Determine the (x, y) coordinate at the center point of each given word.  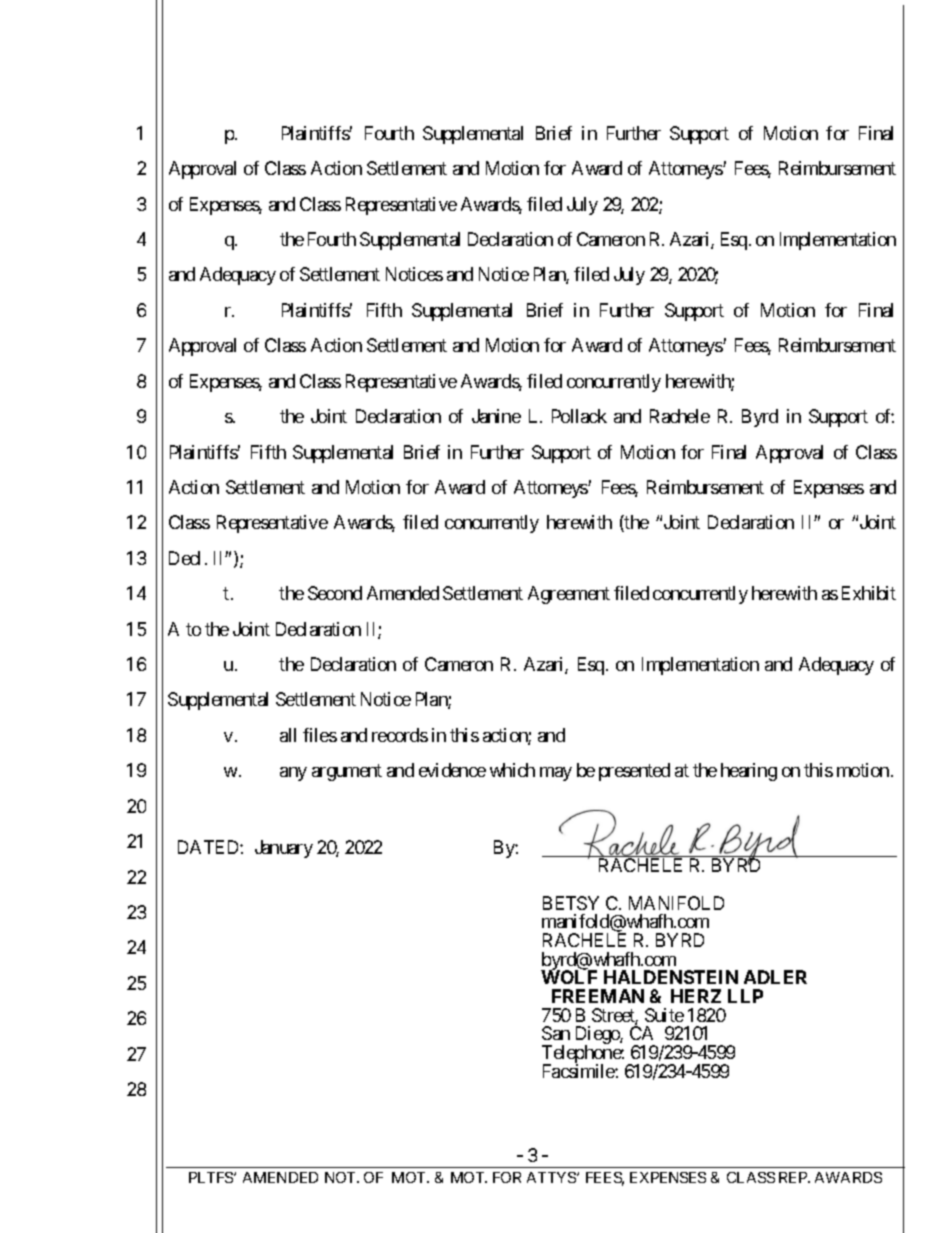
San (556, 1033)
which (512, 770)
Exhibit (869, 593)
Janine (496, 416)
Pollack (579, 416)
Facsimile (579, 1071)
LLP (745, 996)
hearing (749, 772)
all (288, 735)
